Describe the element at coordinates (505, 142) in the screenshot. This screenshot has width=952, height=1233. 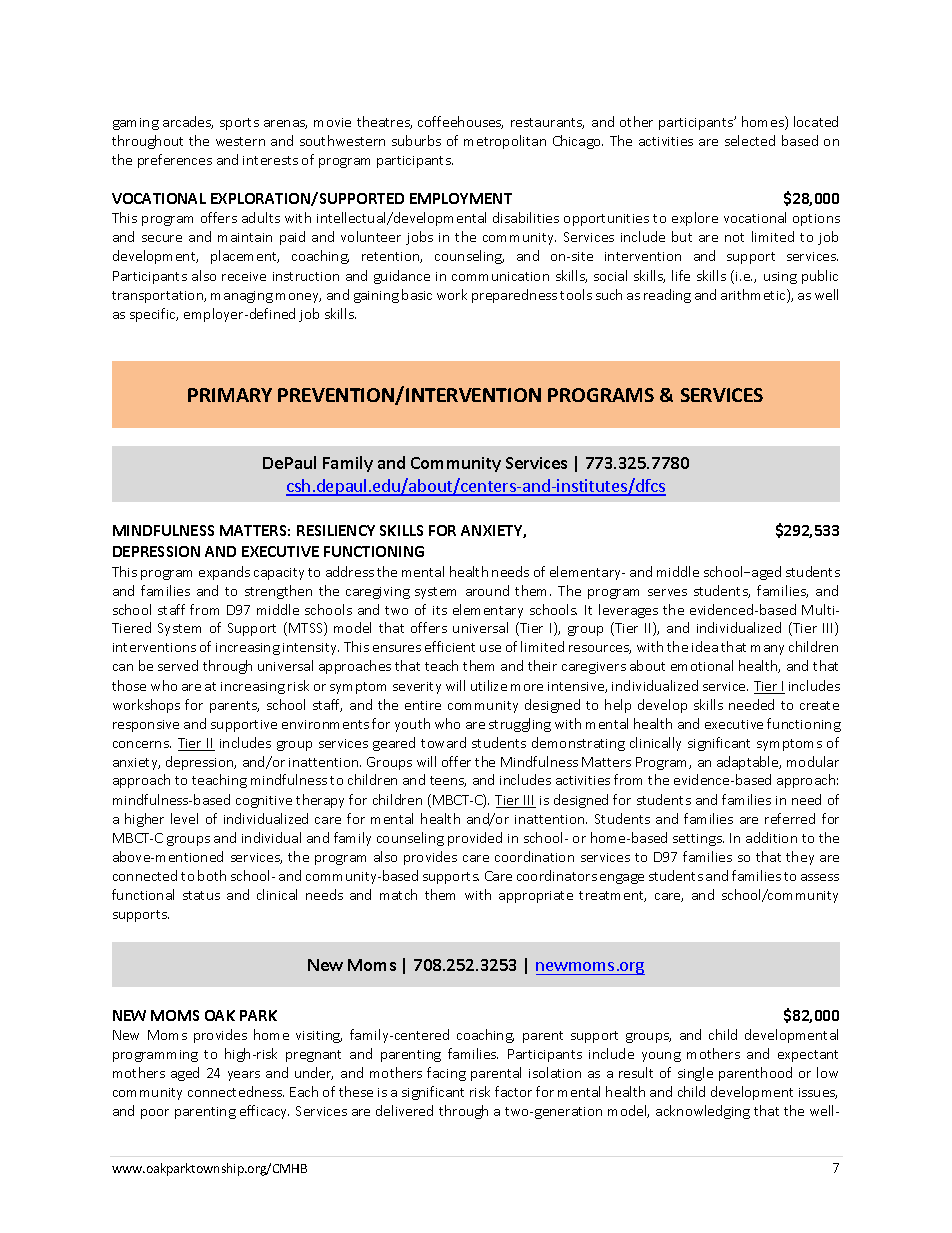
I see `metropolitan` at that location.
